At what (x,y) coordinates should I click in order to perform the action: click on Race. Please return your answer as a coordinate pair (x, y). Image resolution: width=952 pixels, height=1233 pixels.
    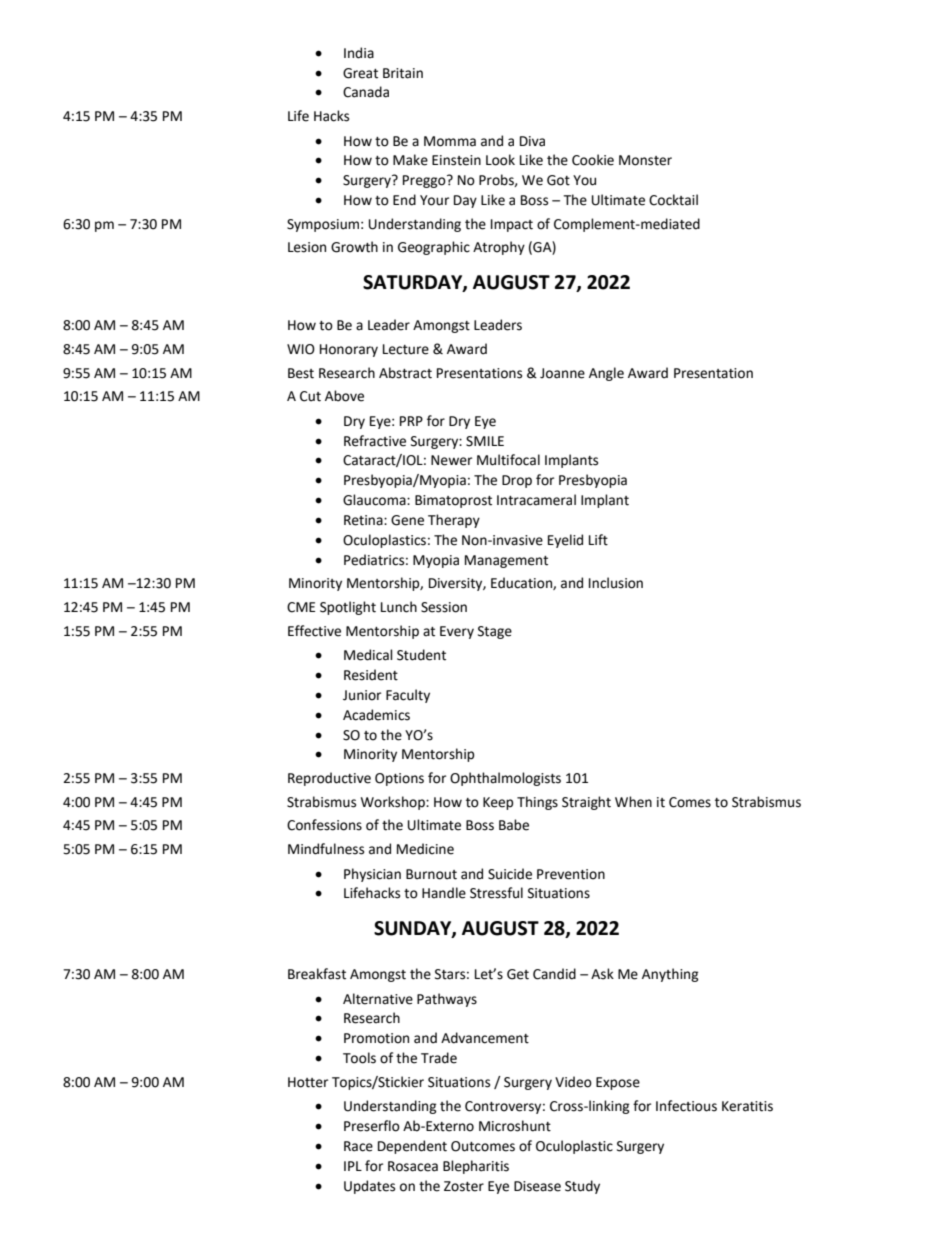
    Looking at the image, I should click on (358, 1146).
